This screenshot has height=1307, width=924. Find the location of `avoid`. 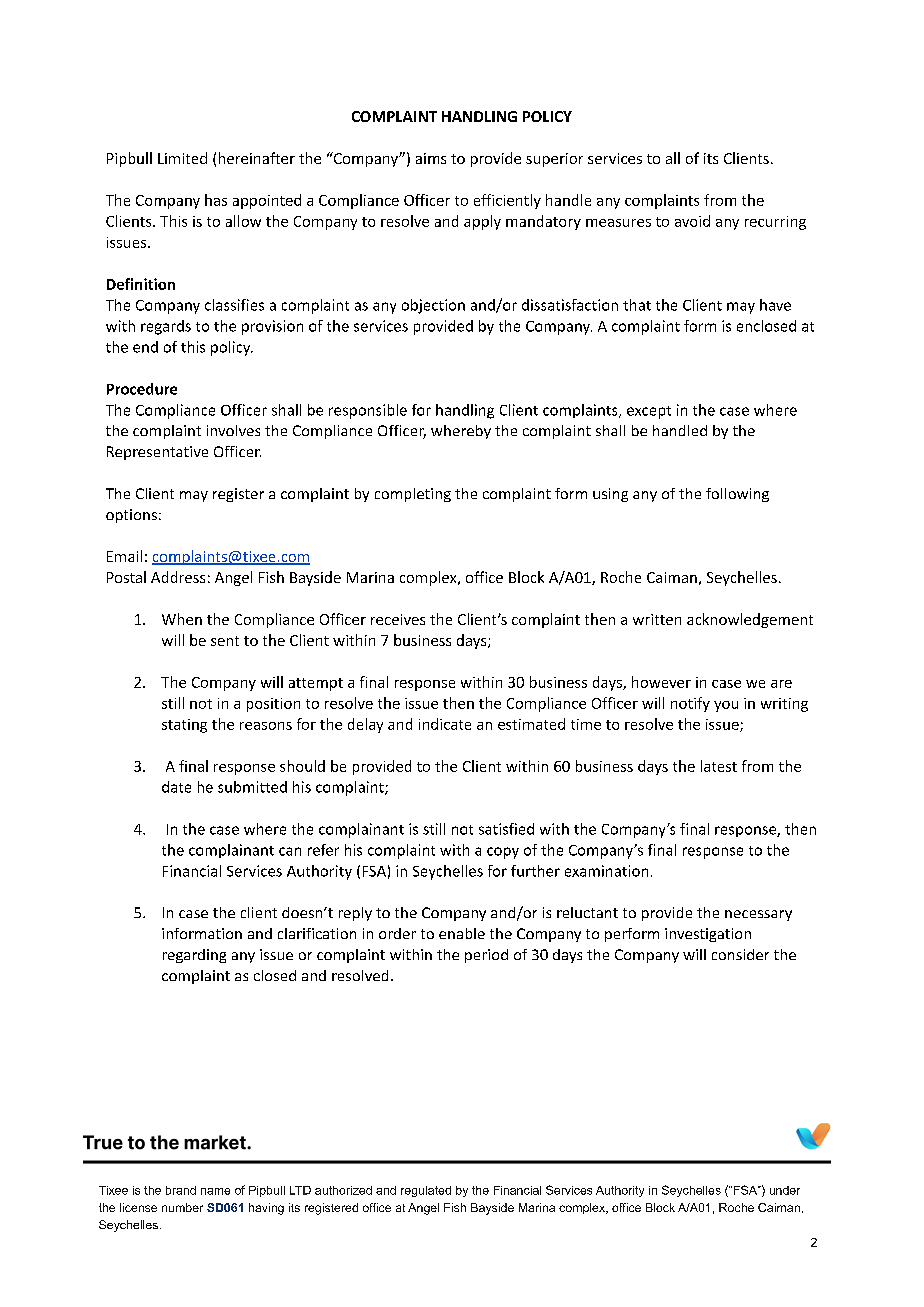

avoid is located at coordinates (692, 221).
